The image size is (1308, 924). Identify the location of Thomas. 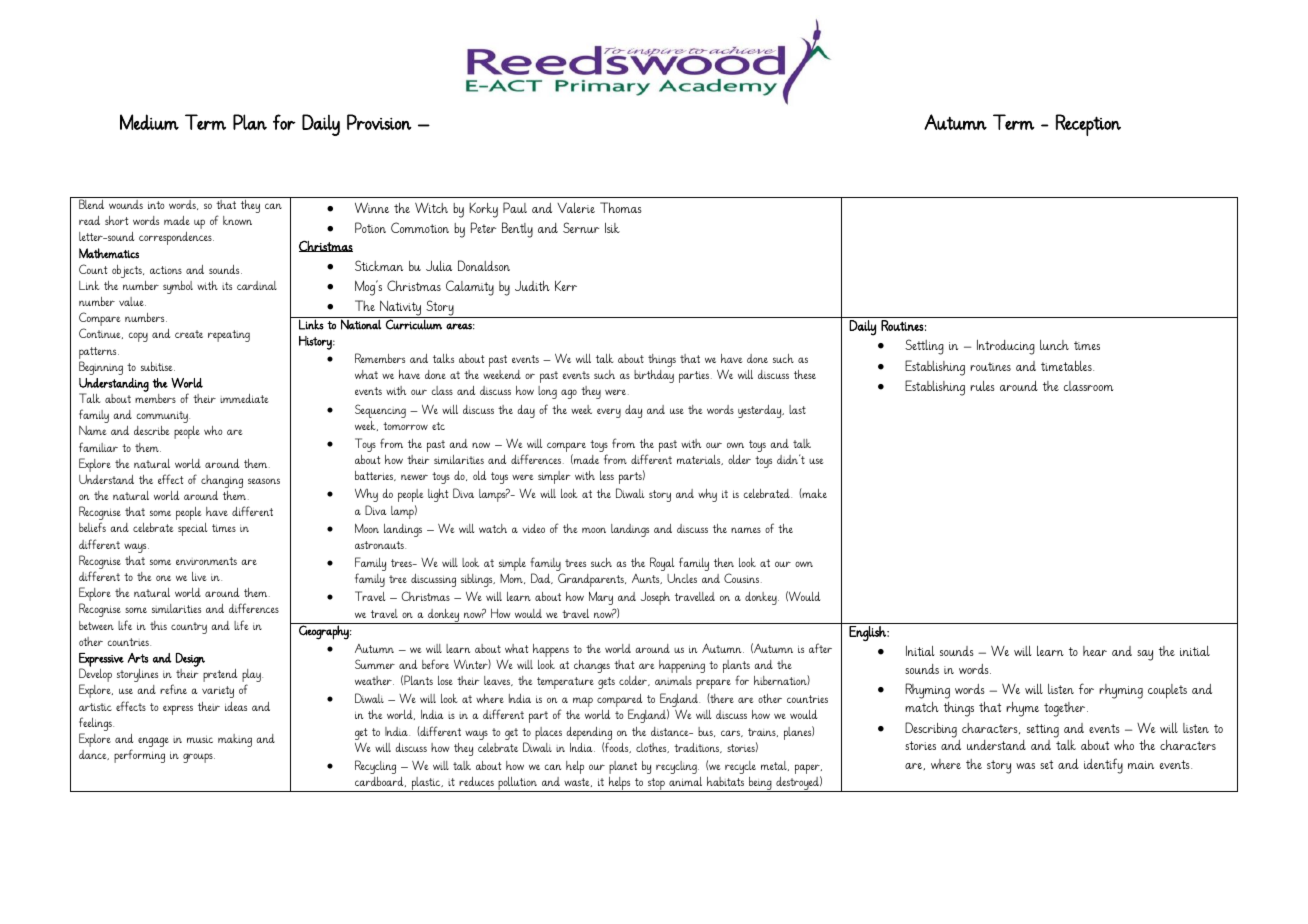
(621, 207).
